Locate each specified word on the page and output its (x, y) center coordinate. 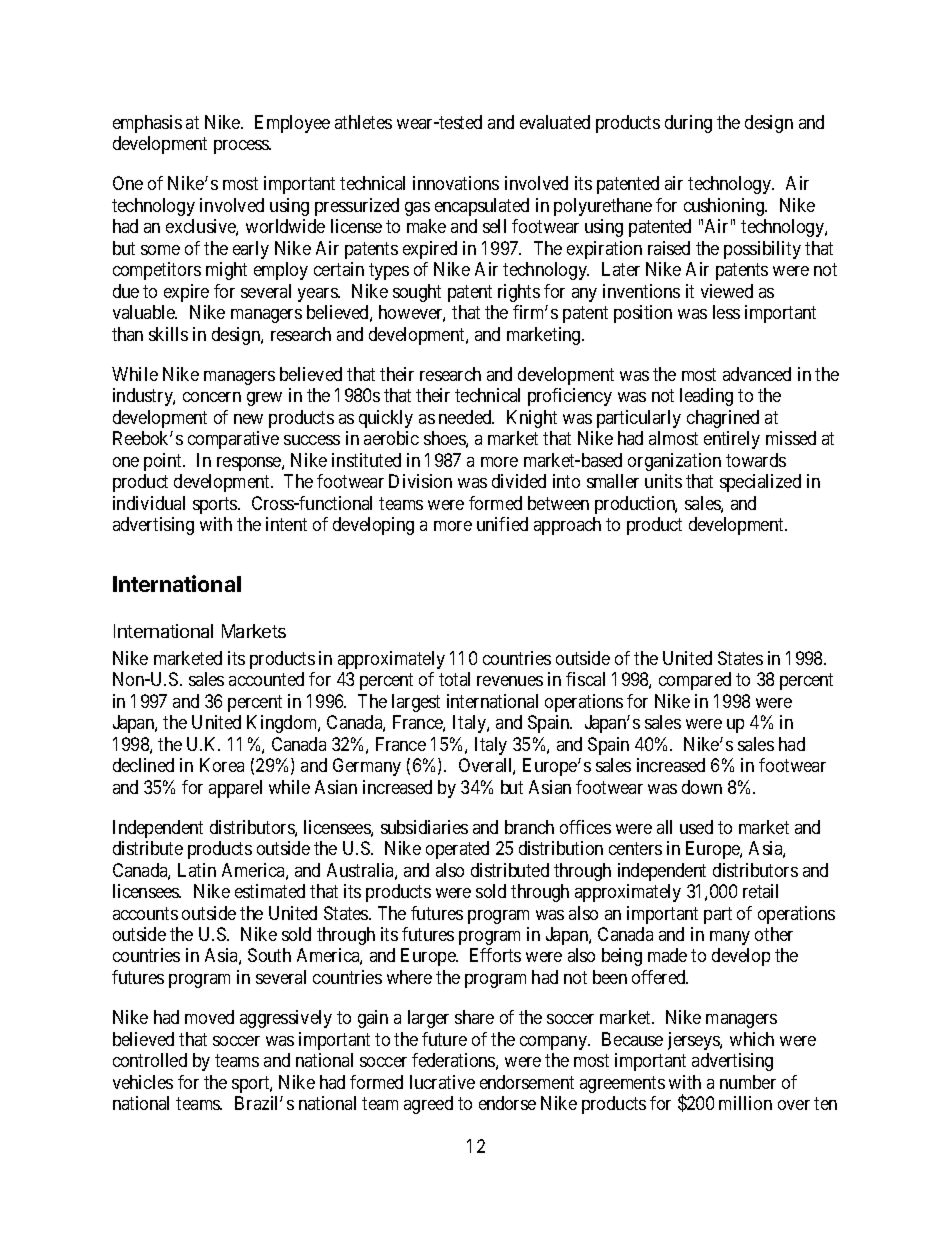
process (242, 147)
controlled (150, 1060)
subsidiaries (424, 827)
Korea (222, 765)
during (688, 124)
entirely (732, 440)
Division (420, 481)
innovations (456, 183)
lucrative (442, 1082)
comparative (233, 440)
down (702, 787)
